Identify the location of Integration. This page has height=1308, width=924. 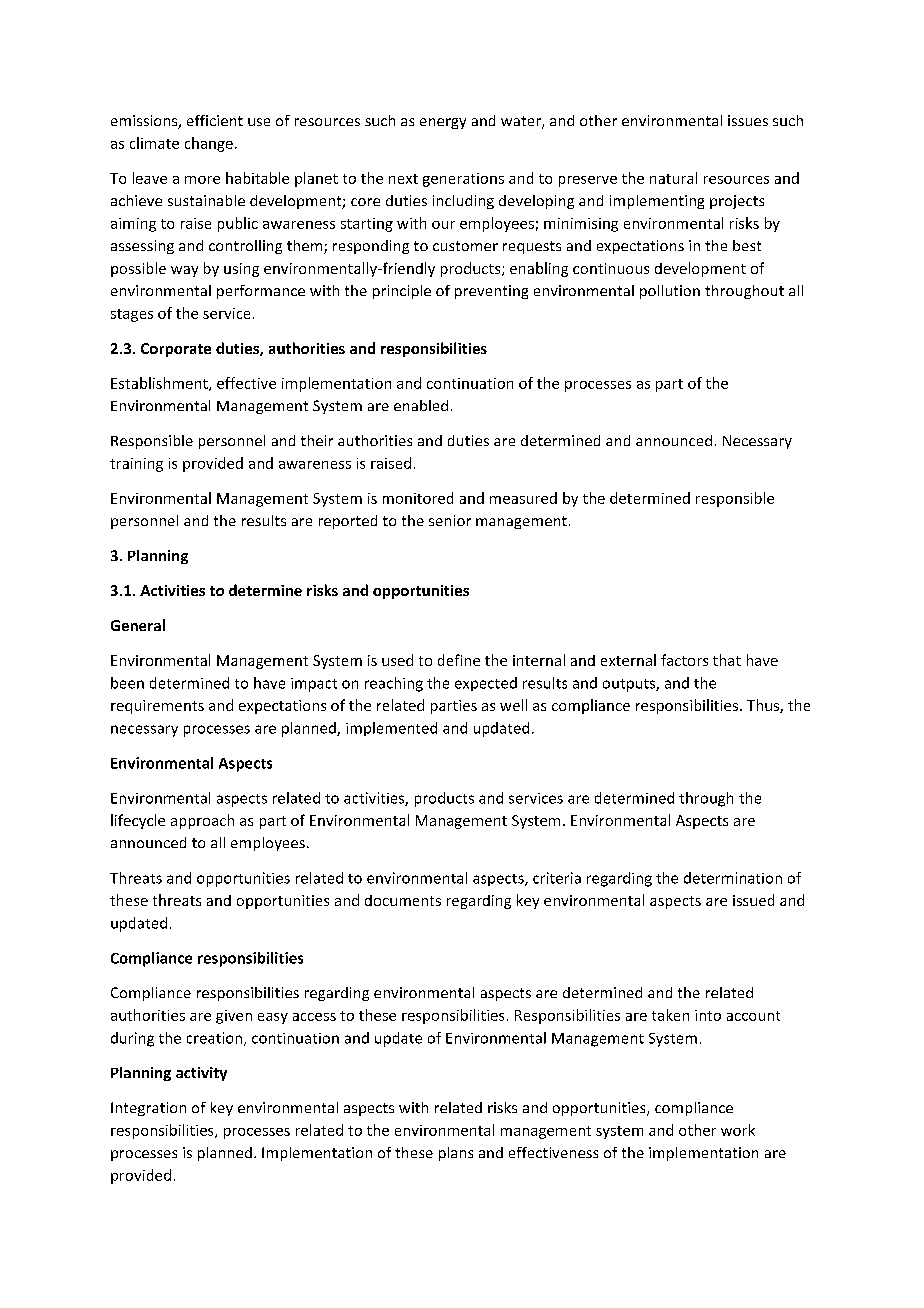
(148, 1109).
